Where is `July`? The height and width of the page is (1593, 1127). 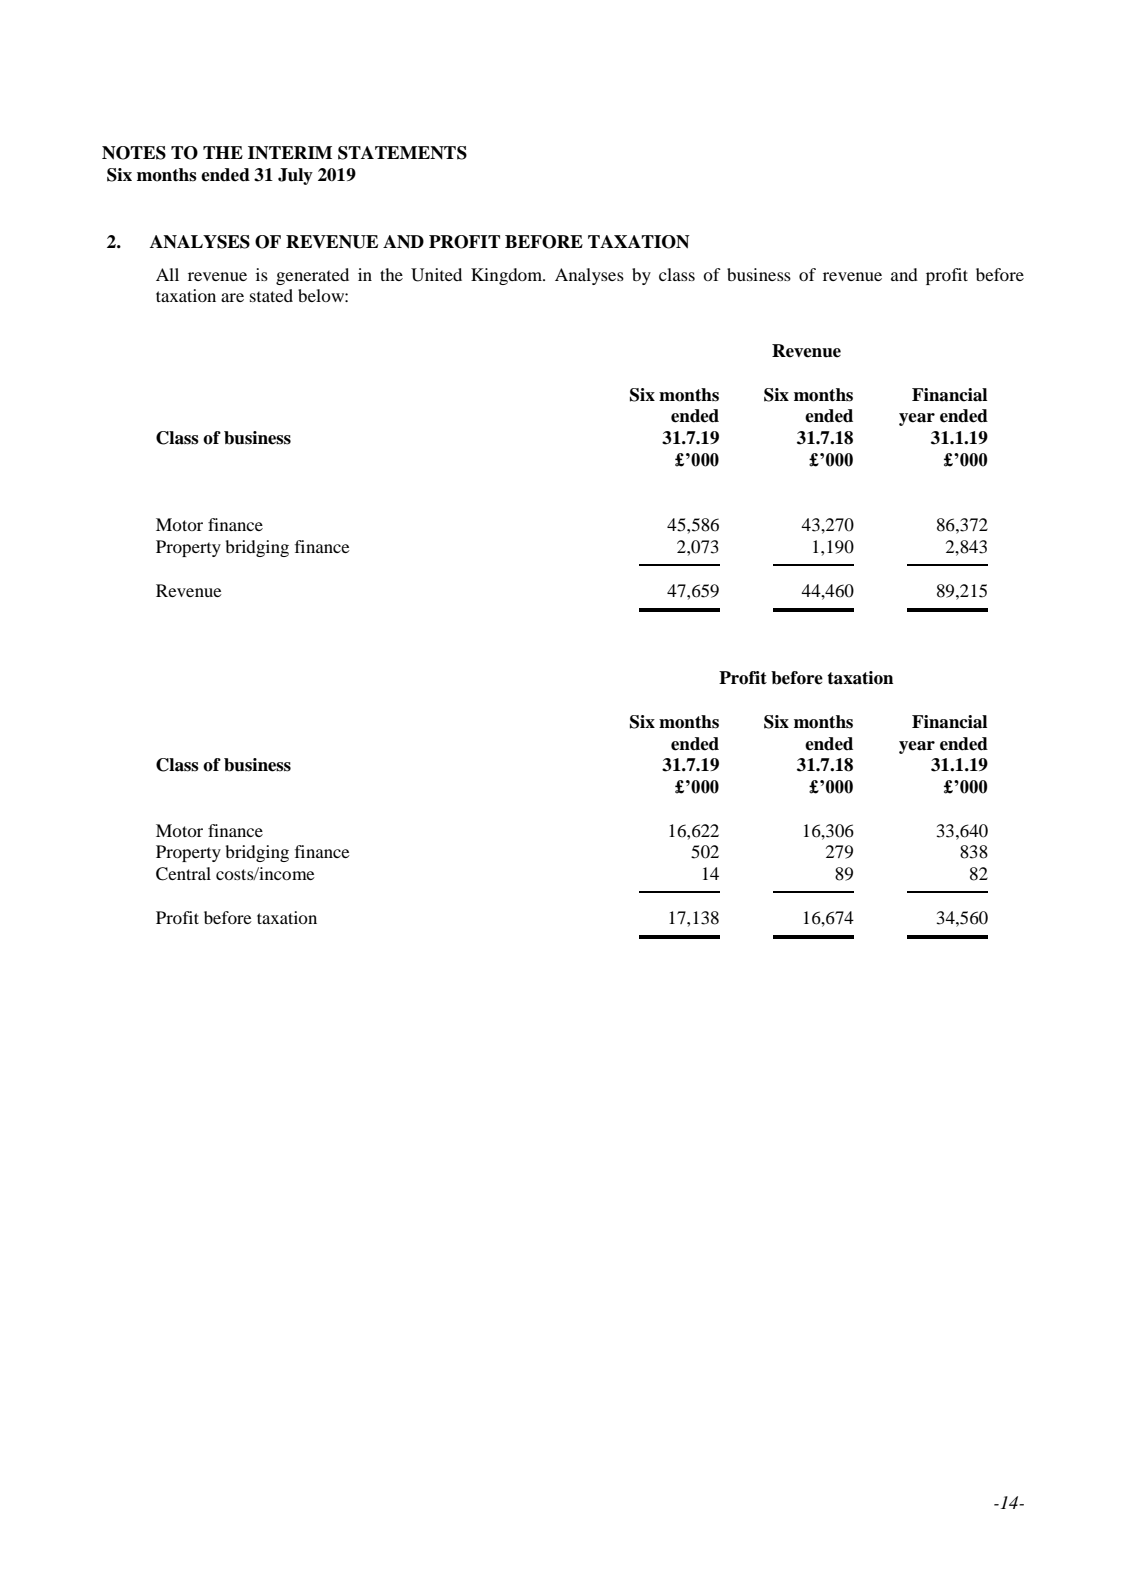
July is located at coordinates (295, 176).
